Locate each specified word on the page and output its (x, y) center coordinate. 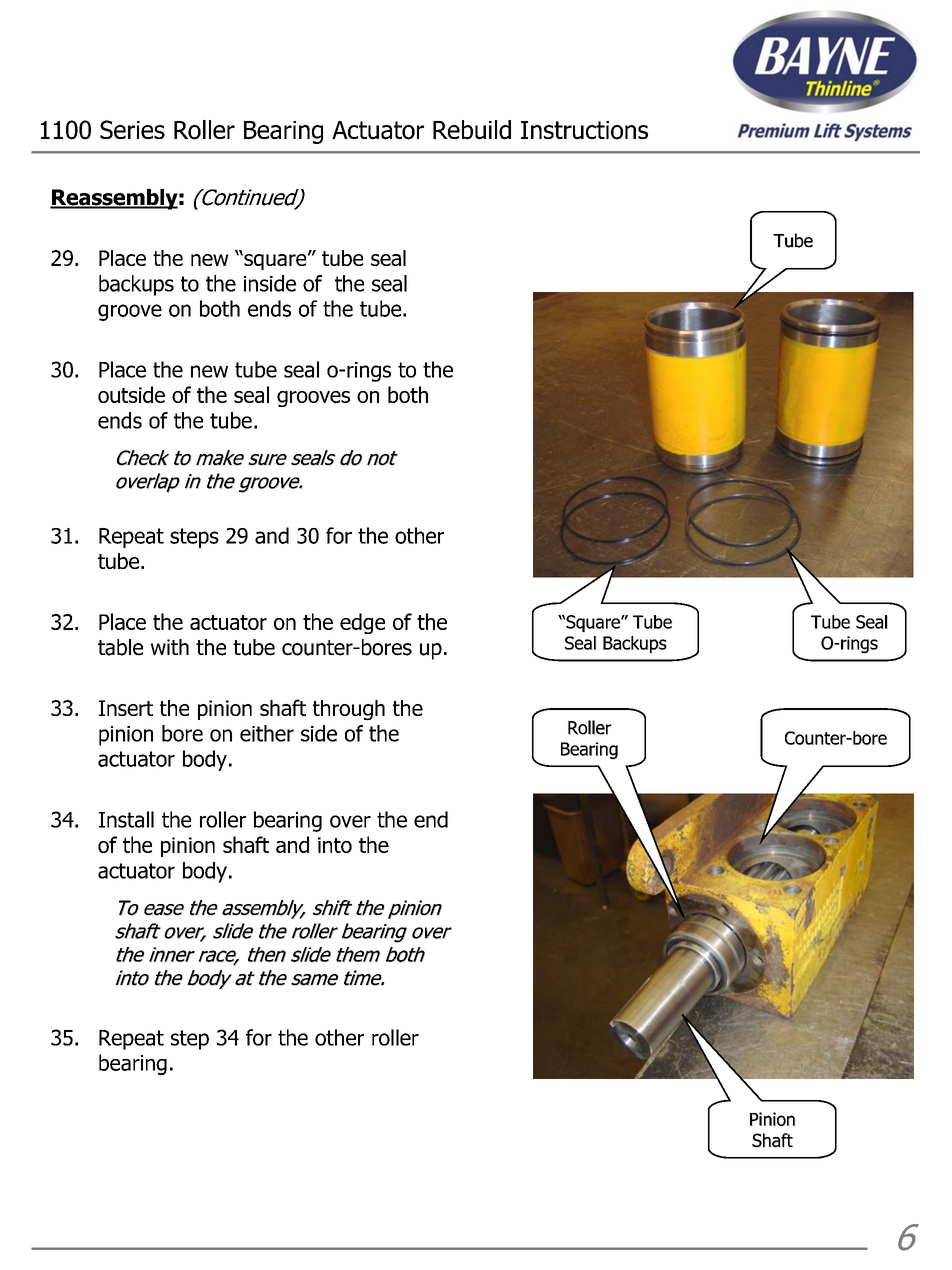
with (170, 647)
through (349, 710)
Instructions (584, 130)
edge (362, 623)
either (267, 733)
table (120, 647)
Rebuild (472, 130)
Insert (126, 708)
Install (126, 819)
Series (132, 129)
